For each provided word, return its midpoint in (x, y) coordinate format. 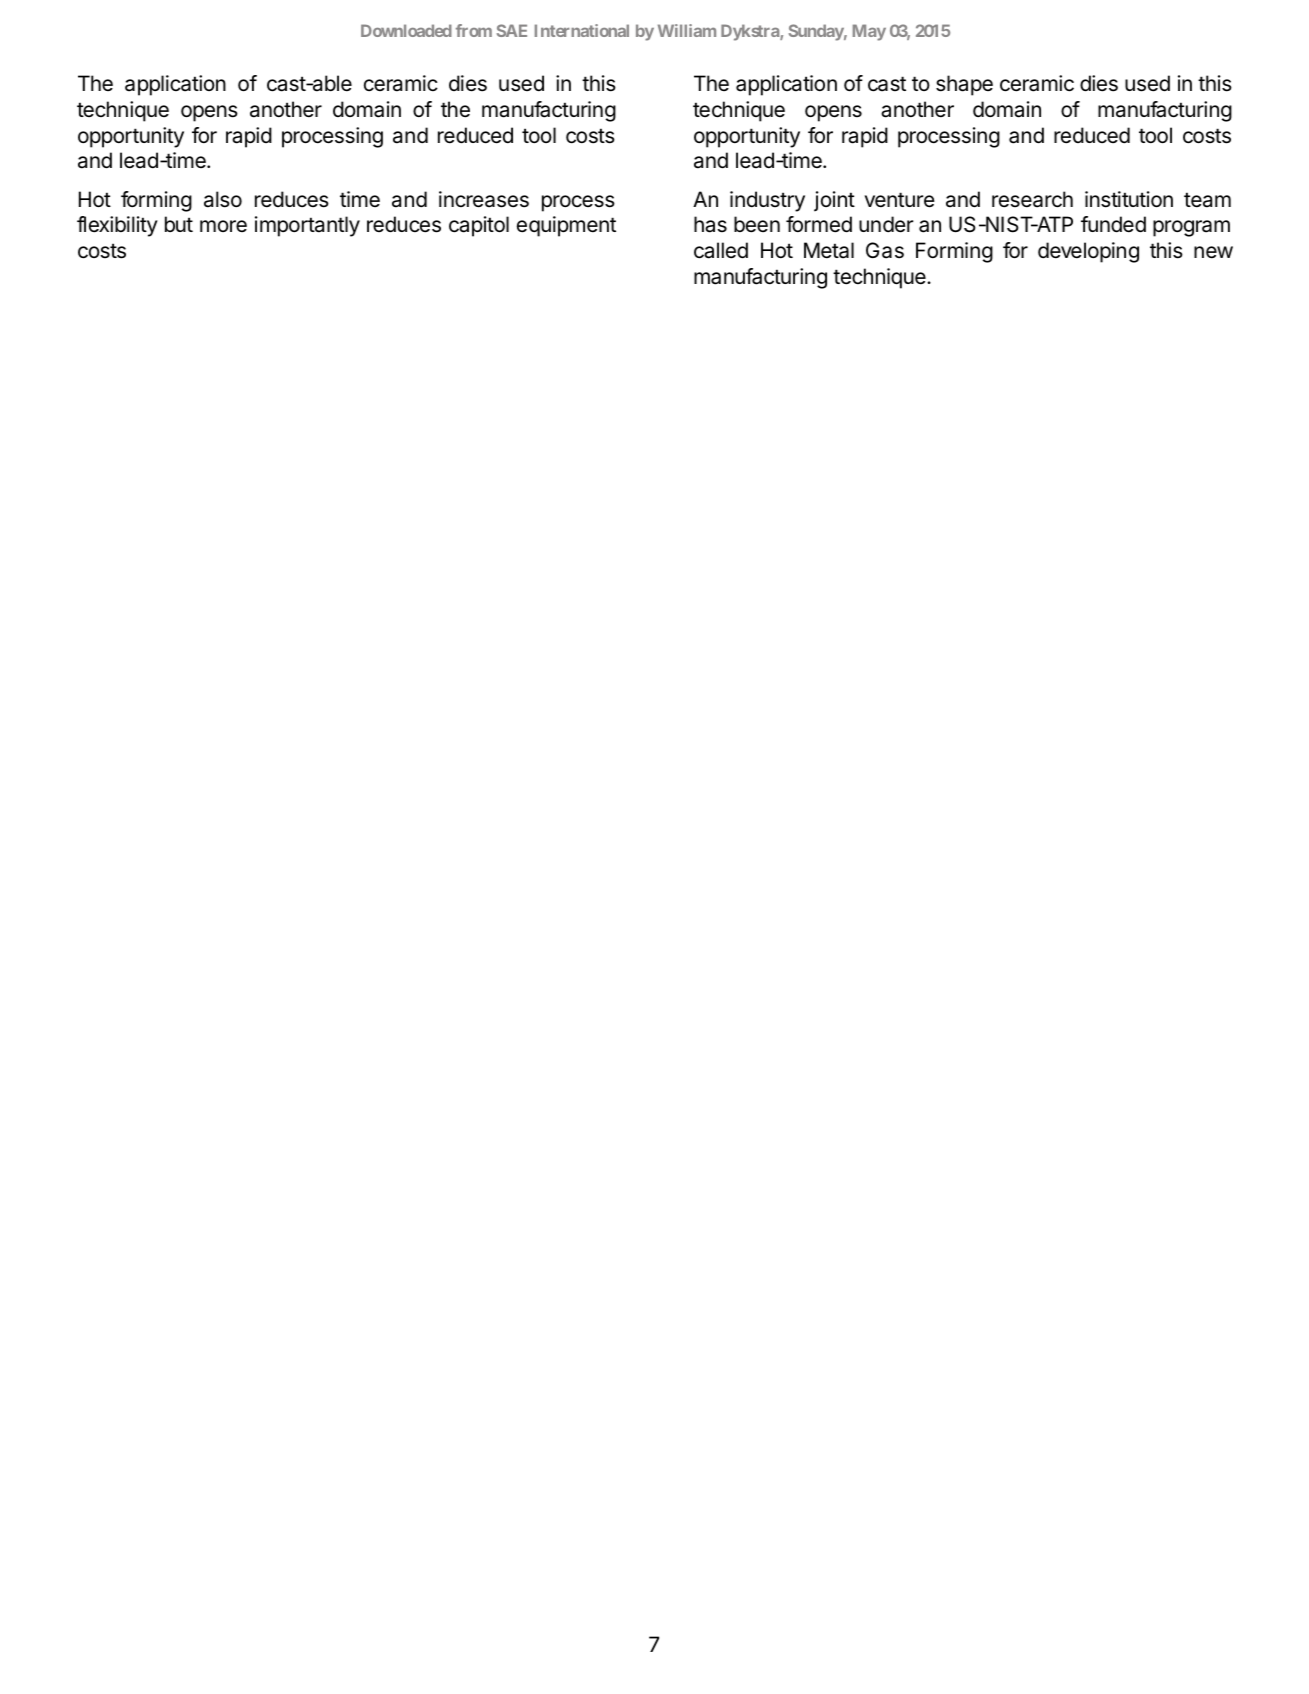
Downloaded (406, 30)
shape (964, 85)
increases (484, 199)
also (223, 199)
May (869, 32)
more (223, 226)
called (721, 250)
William (687, 30)
